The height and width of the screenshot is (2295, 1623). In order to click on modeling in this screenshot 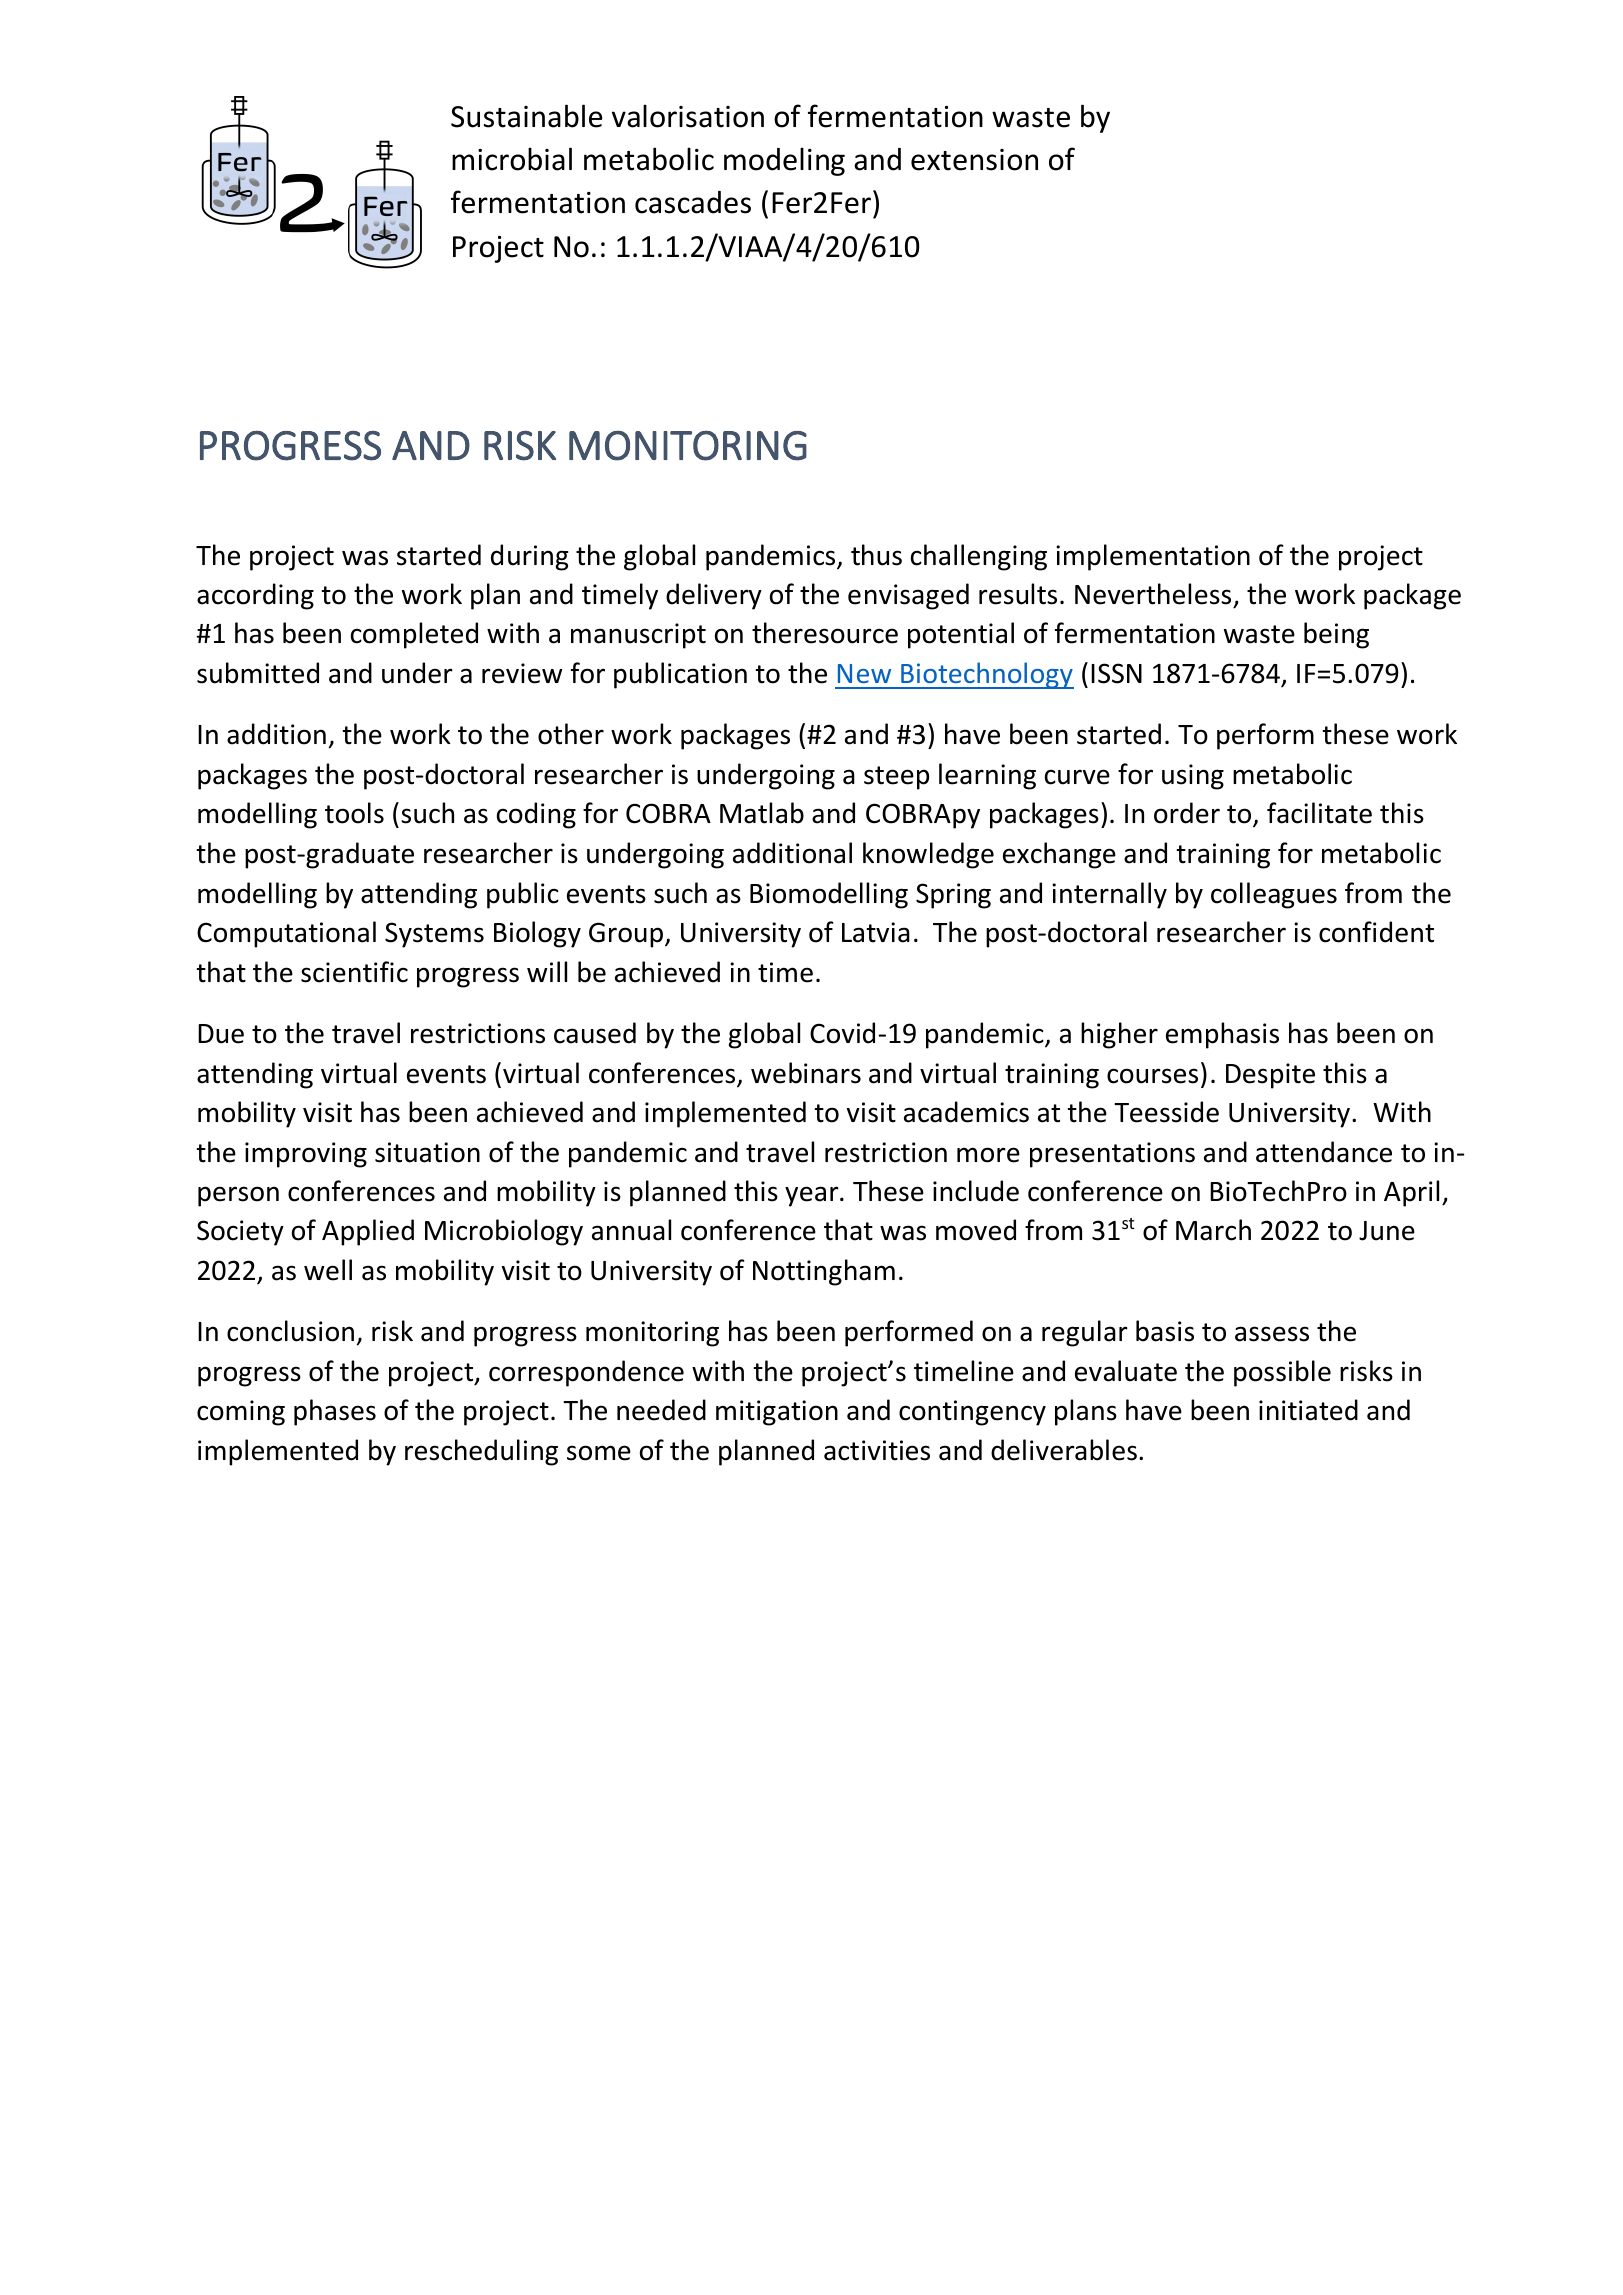, I will do `click(784, 161)`.
